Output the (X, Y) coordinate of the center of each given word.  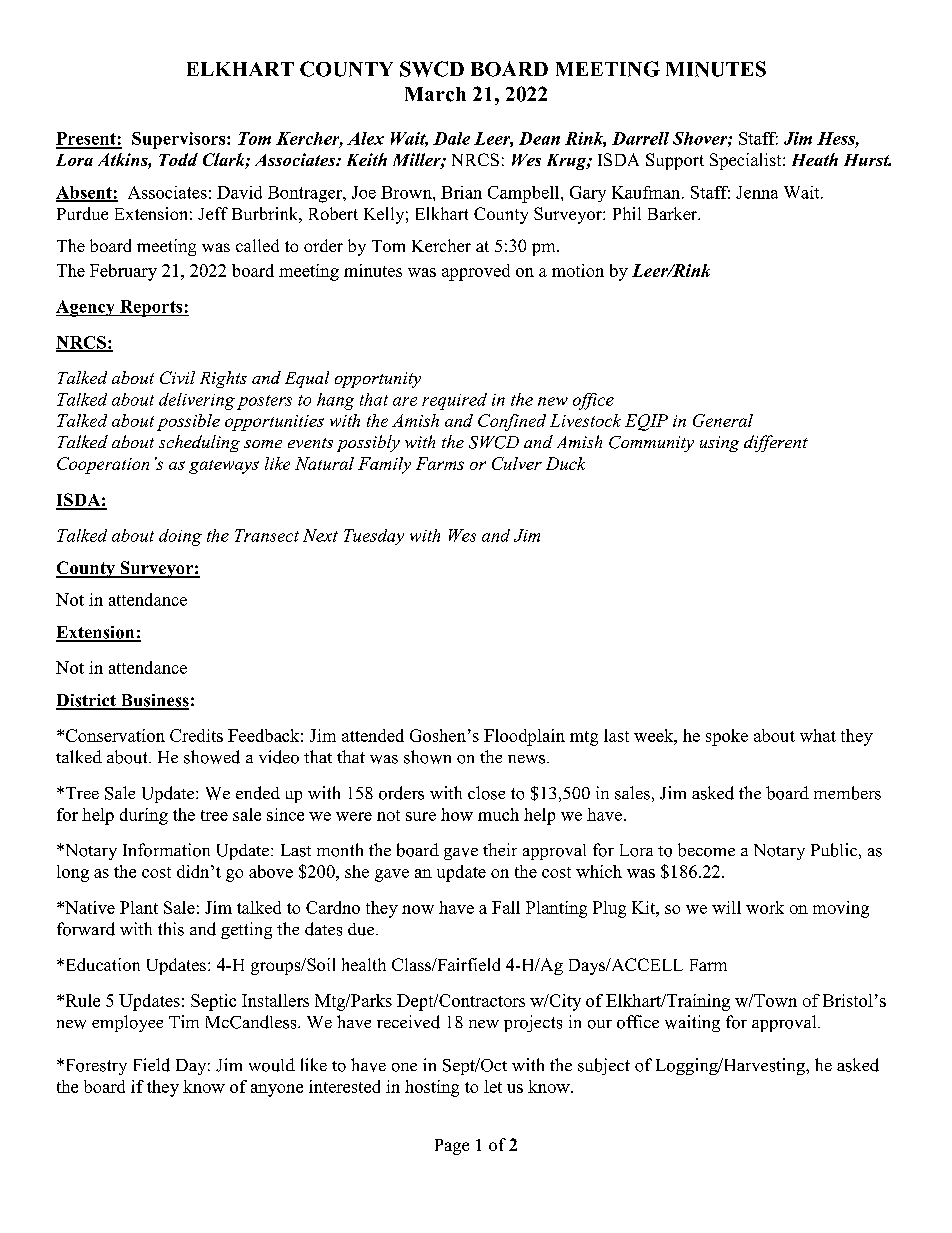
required (454, 401)
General (723, 420)
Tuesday (374, 537)
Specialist (747, 161)
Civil (177, 377)
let (493, 1086)
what (818, 735)
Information (166, 850)
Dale (451, 138)
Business (154, 701)
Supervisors (180, 140)
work (765, 907)
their (500, 849)
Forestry (95, 1067)
